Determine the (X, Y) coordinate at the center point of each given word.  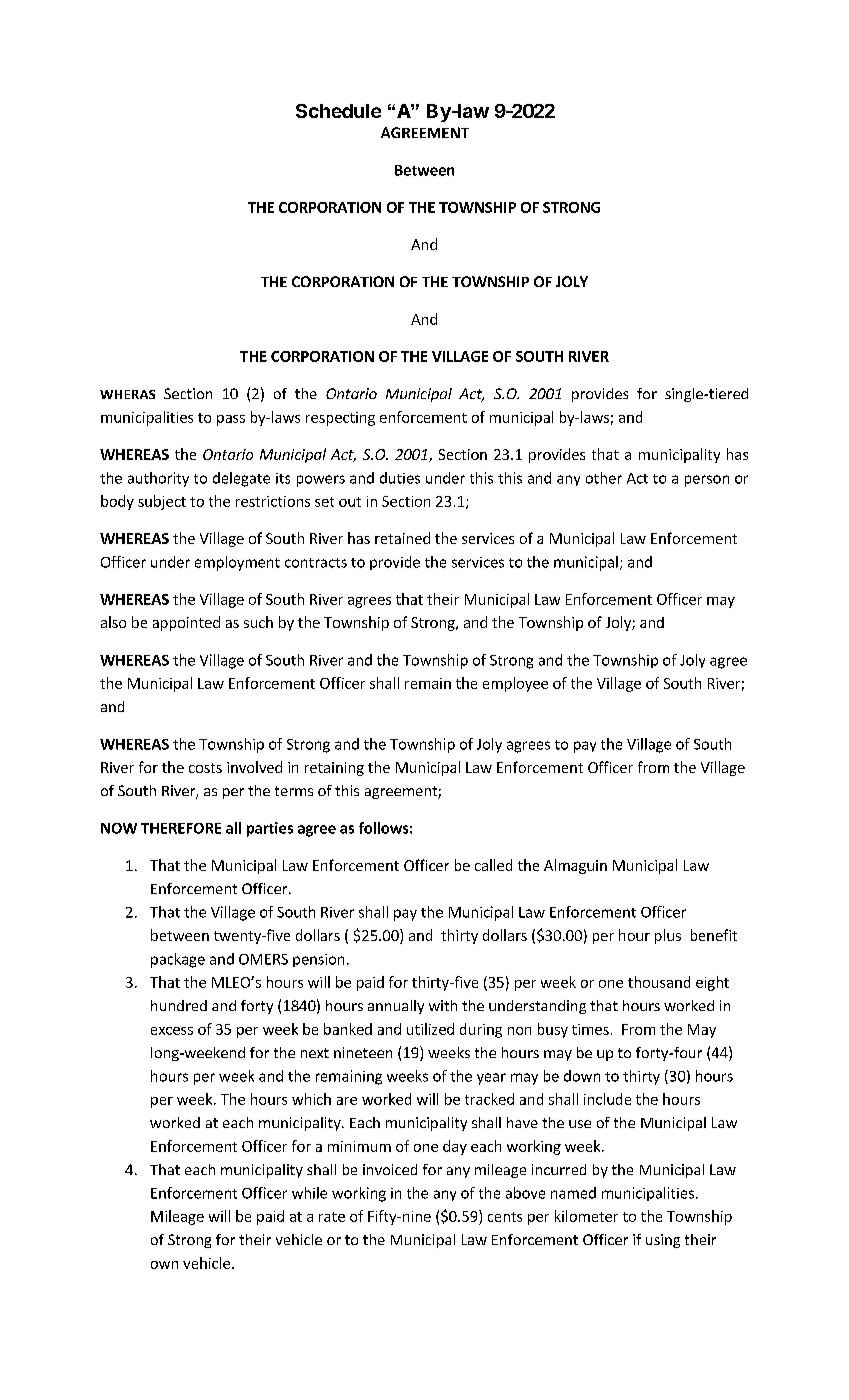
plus (668, 936)
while (309, 1193)
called (493, 865)
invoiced (390, 1169)
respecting (340, 419)
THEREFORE (181, 828)
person (707, 481)
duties (400, 478)
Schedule (338, 111)
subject (162, 502)
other (604, 478)
